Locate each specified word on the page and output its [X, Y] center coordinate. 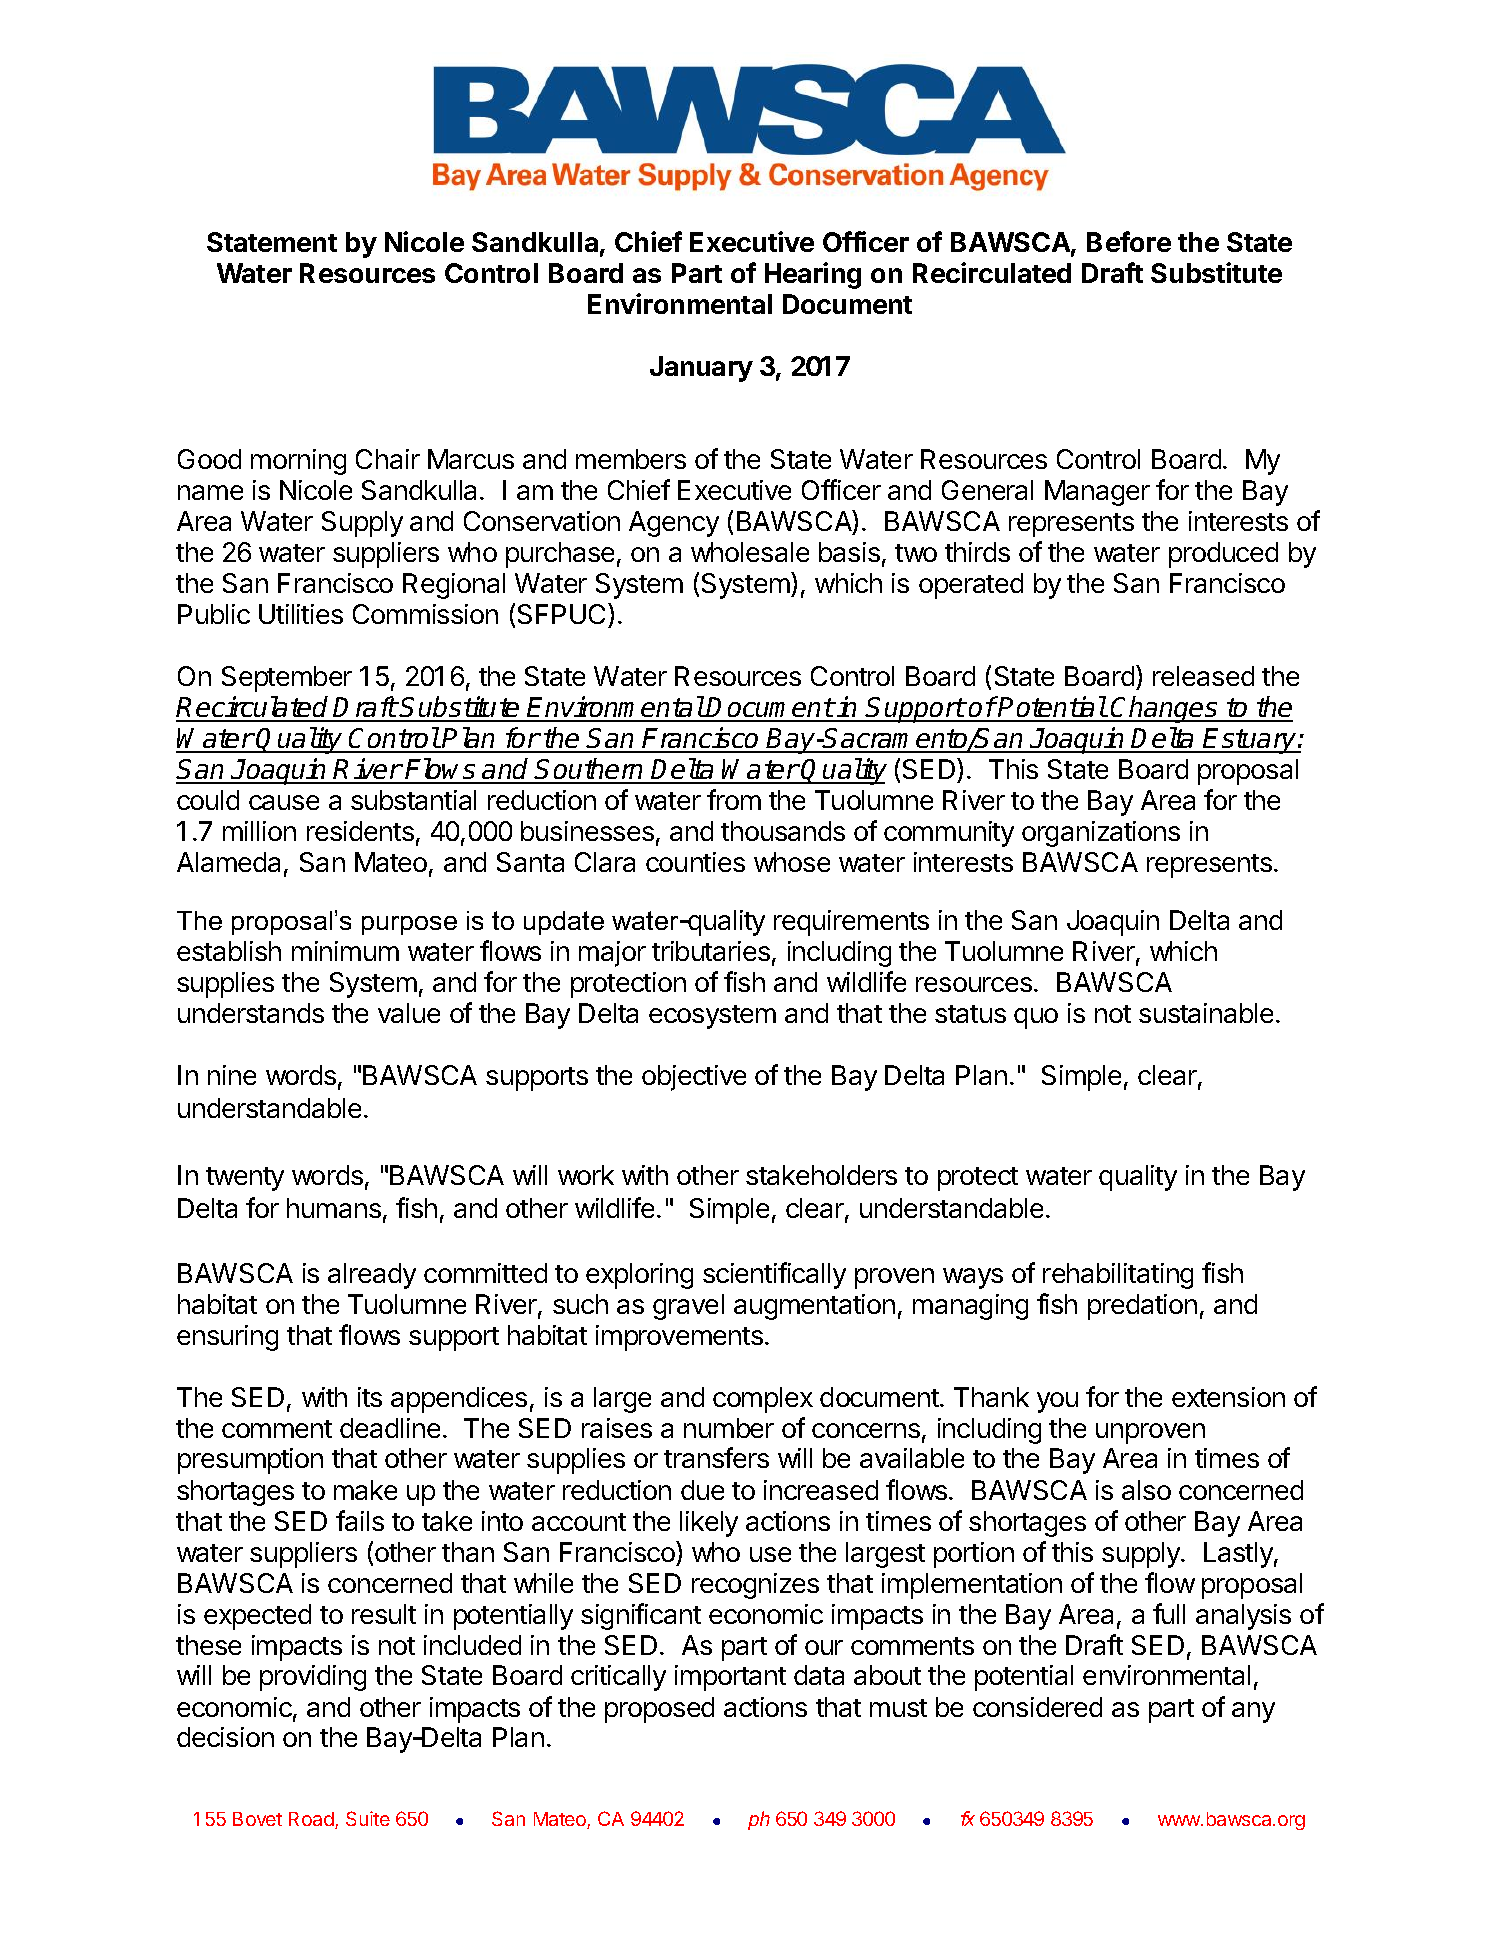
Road [312, 1820]
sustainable [1206, 1013]
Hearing [813, 275]
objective [694, 1078]
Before [1129, 241]
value [409, 1013]
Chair [388, 459]
